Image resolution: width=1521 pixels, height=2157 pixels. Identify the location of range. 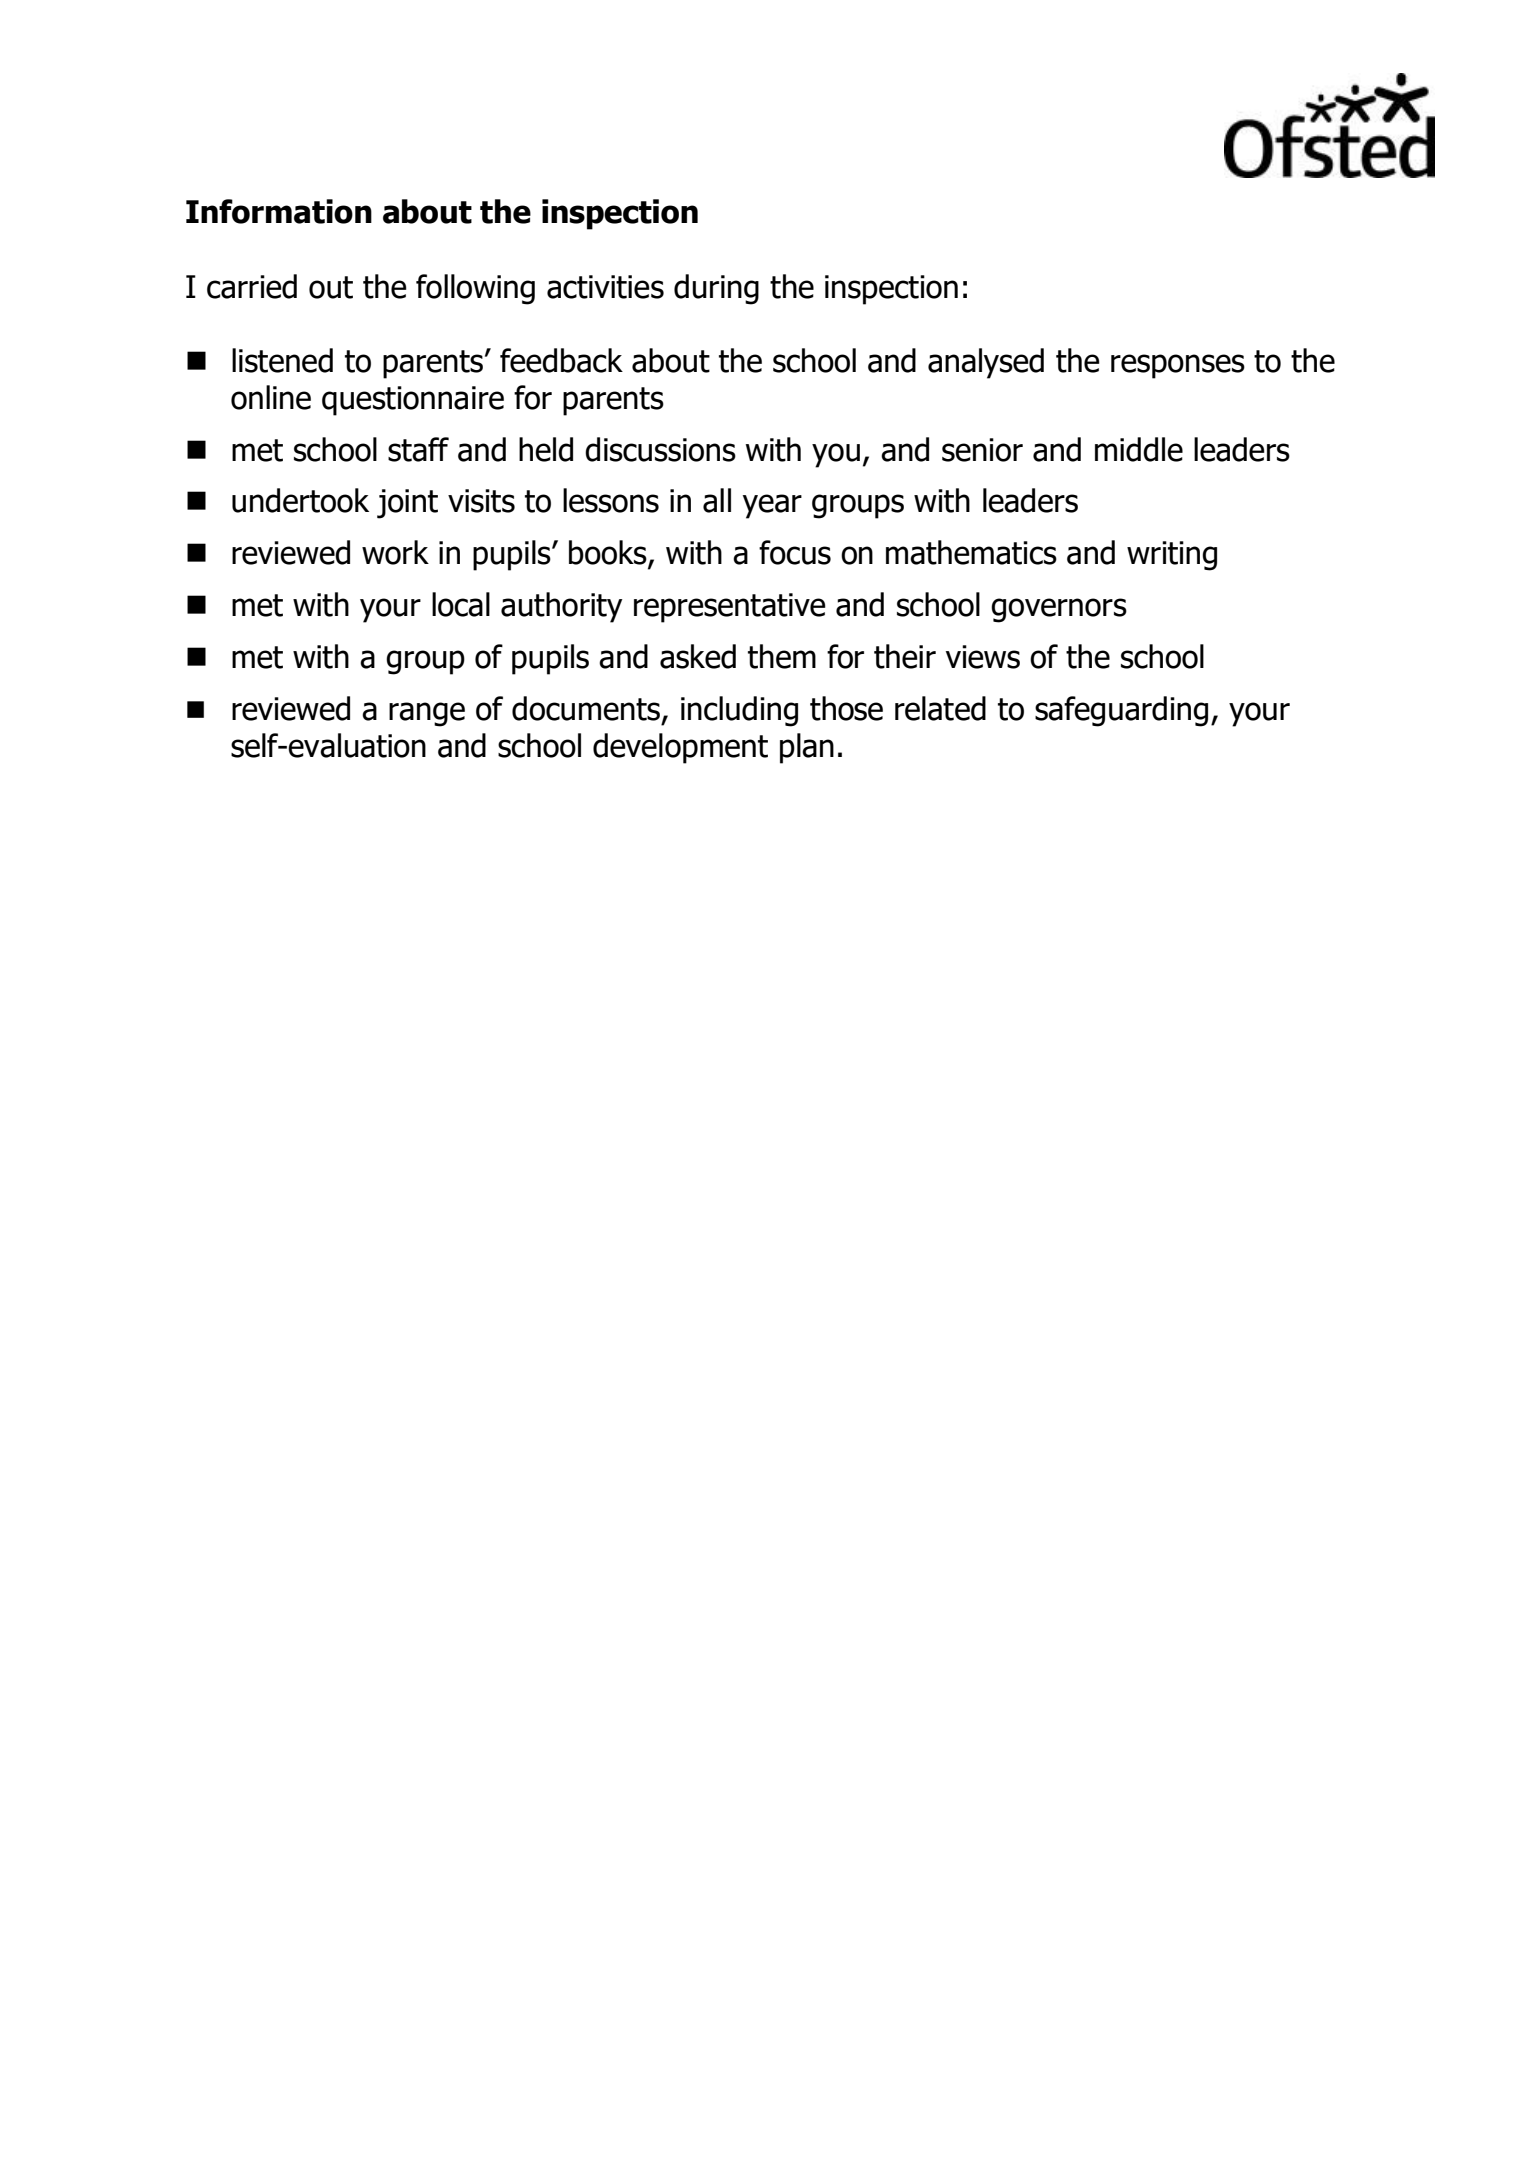
(427, 714).
